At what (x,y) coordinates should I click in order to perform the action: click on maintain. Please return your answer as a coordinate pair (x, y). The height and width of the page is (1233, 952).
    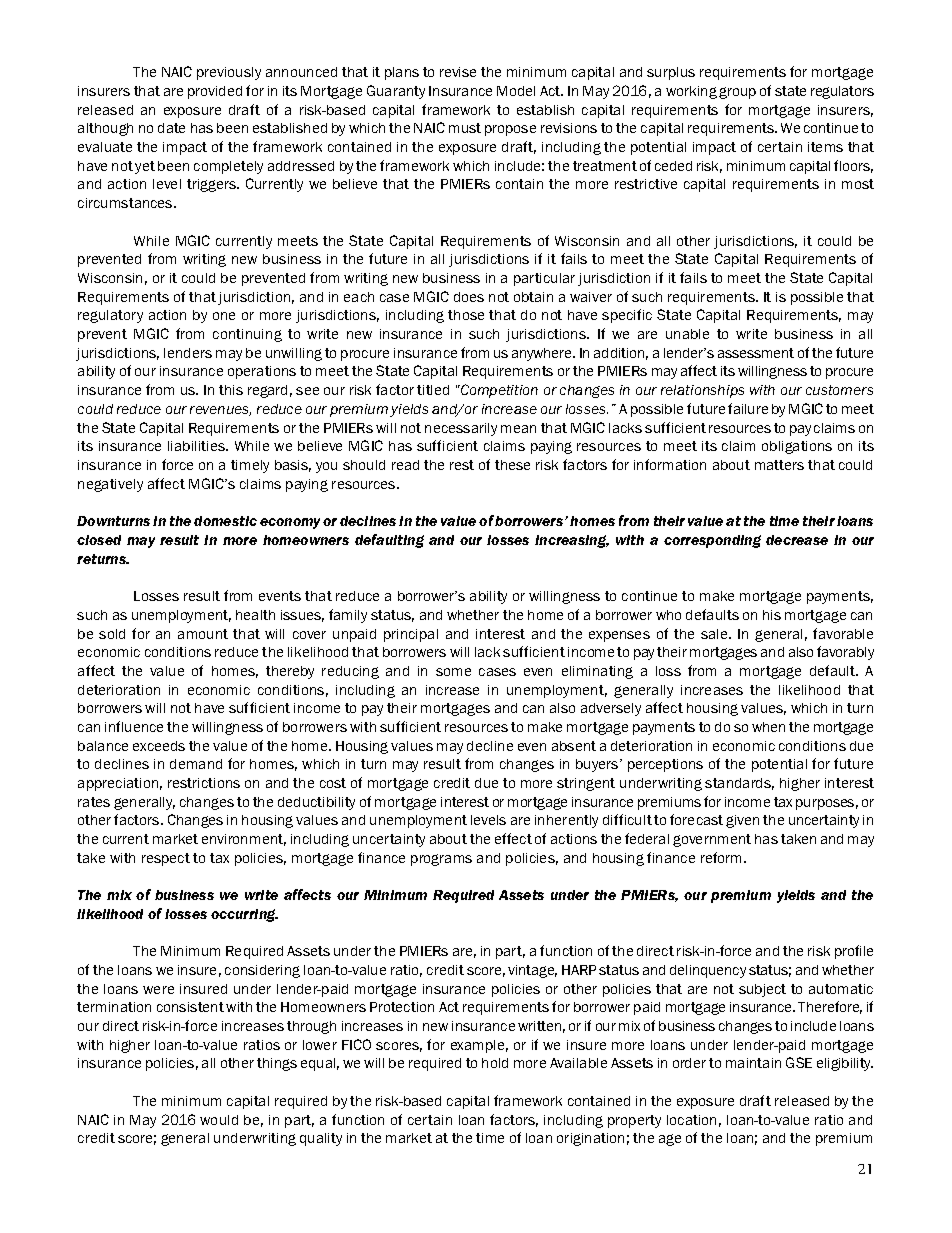
    Looking at the image, I should click on (753, 1063).
